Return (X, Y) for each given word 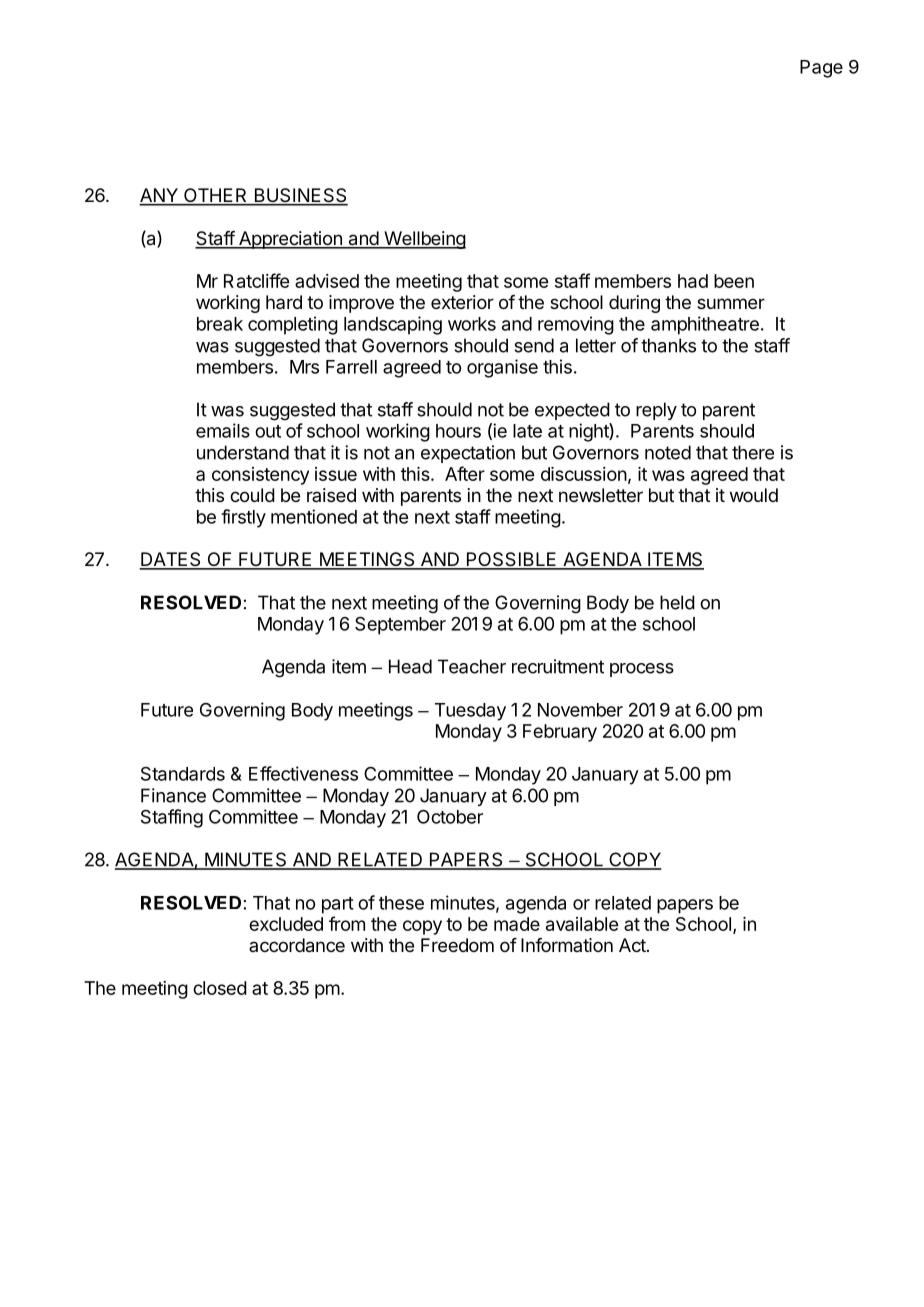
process (642, 670)
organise (502, 368)
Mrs (304, 367)
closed (220, 988)
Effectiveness (303, 773)
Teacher (472, 666)
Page (821, 69)
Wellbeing (424, 240)
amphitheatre (705, 325)
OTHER (215, 196)
